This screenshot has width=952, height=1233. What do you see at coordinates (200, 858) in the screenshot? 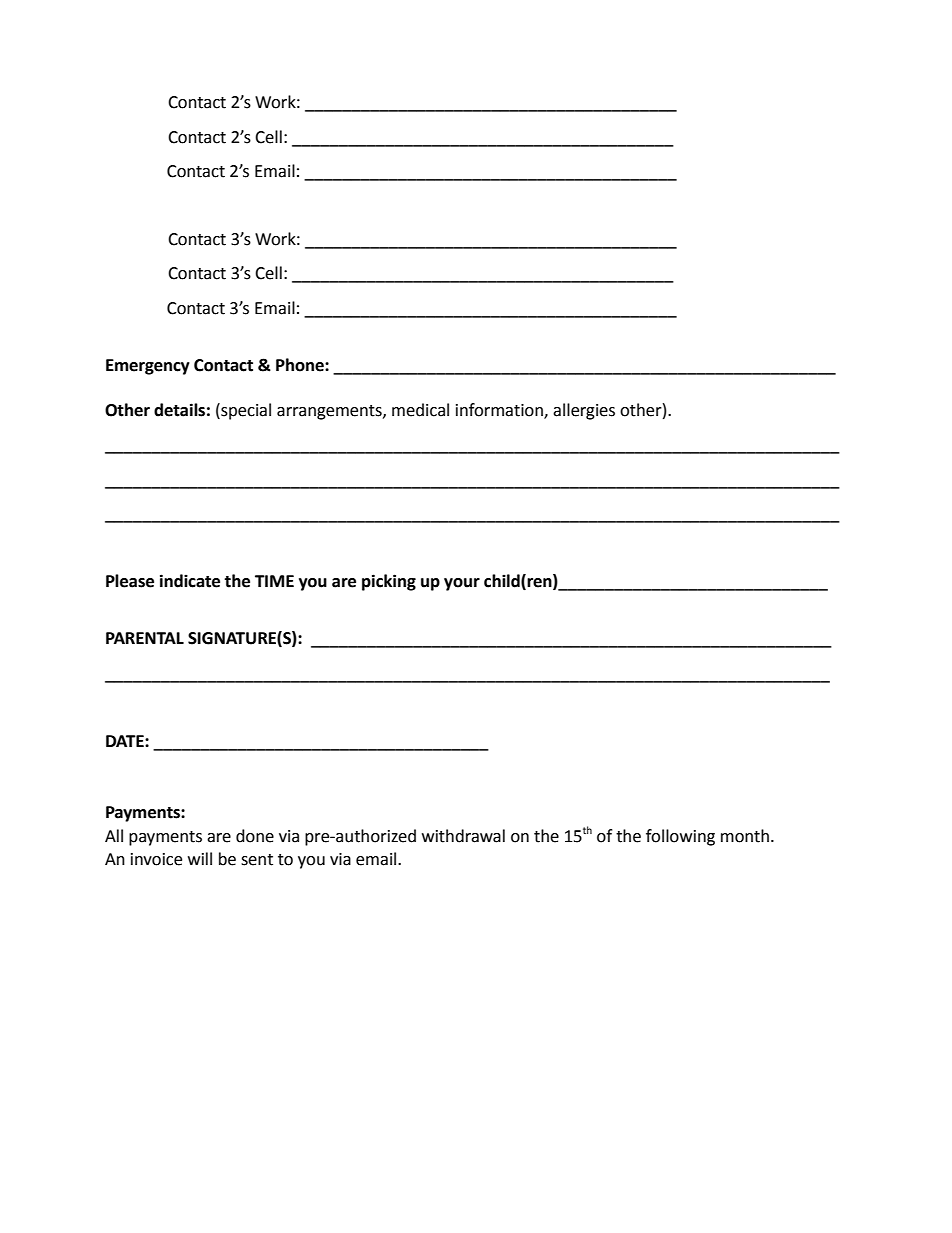
I see `will` at bounding box center [200, 858].
